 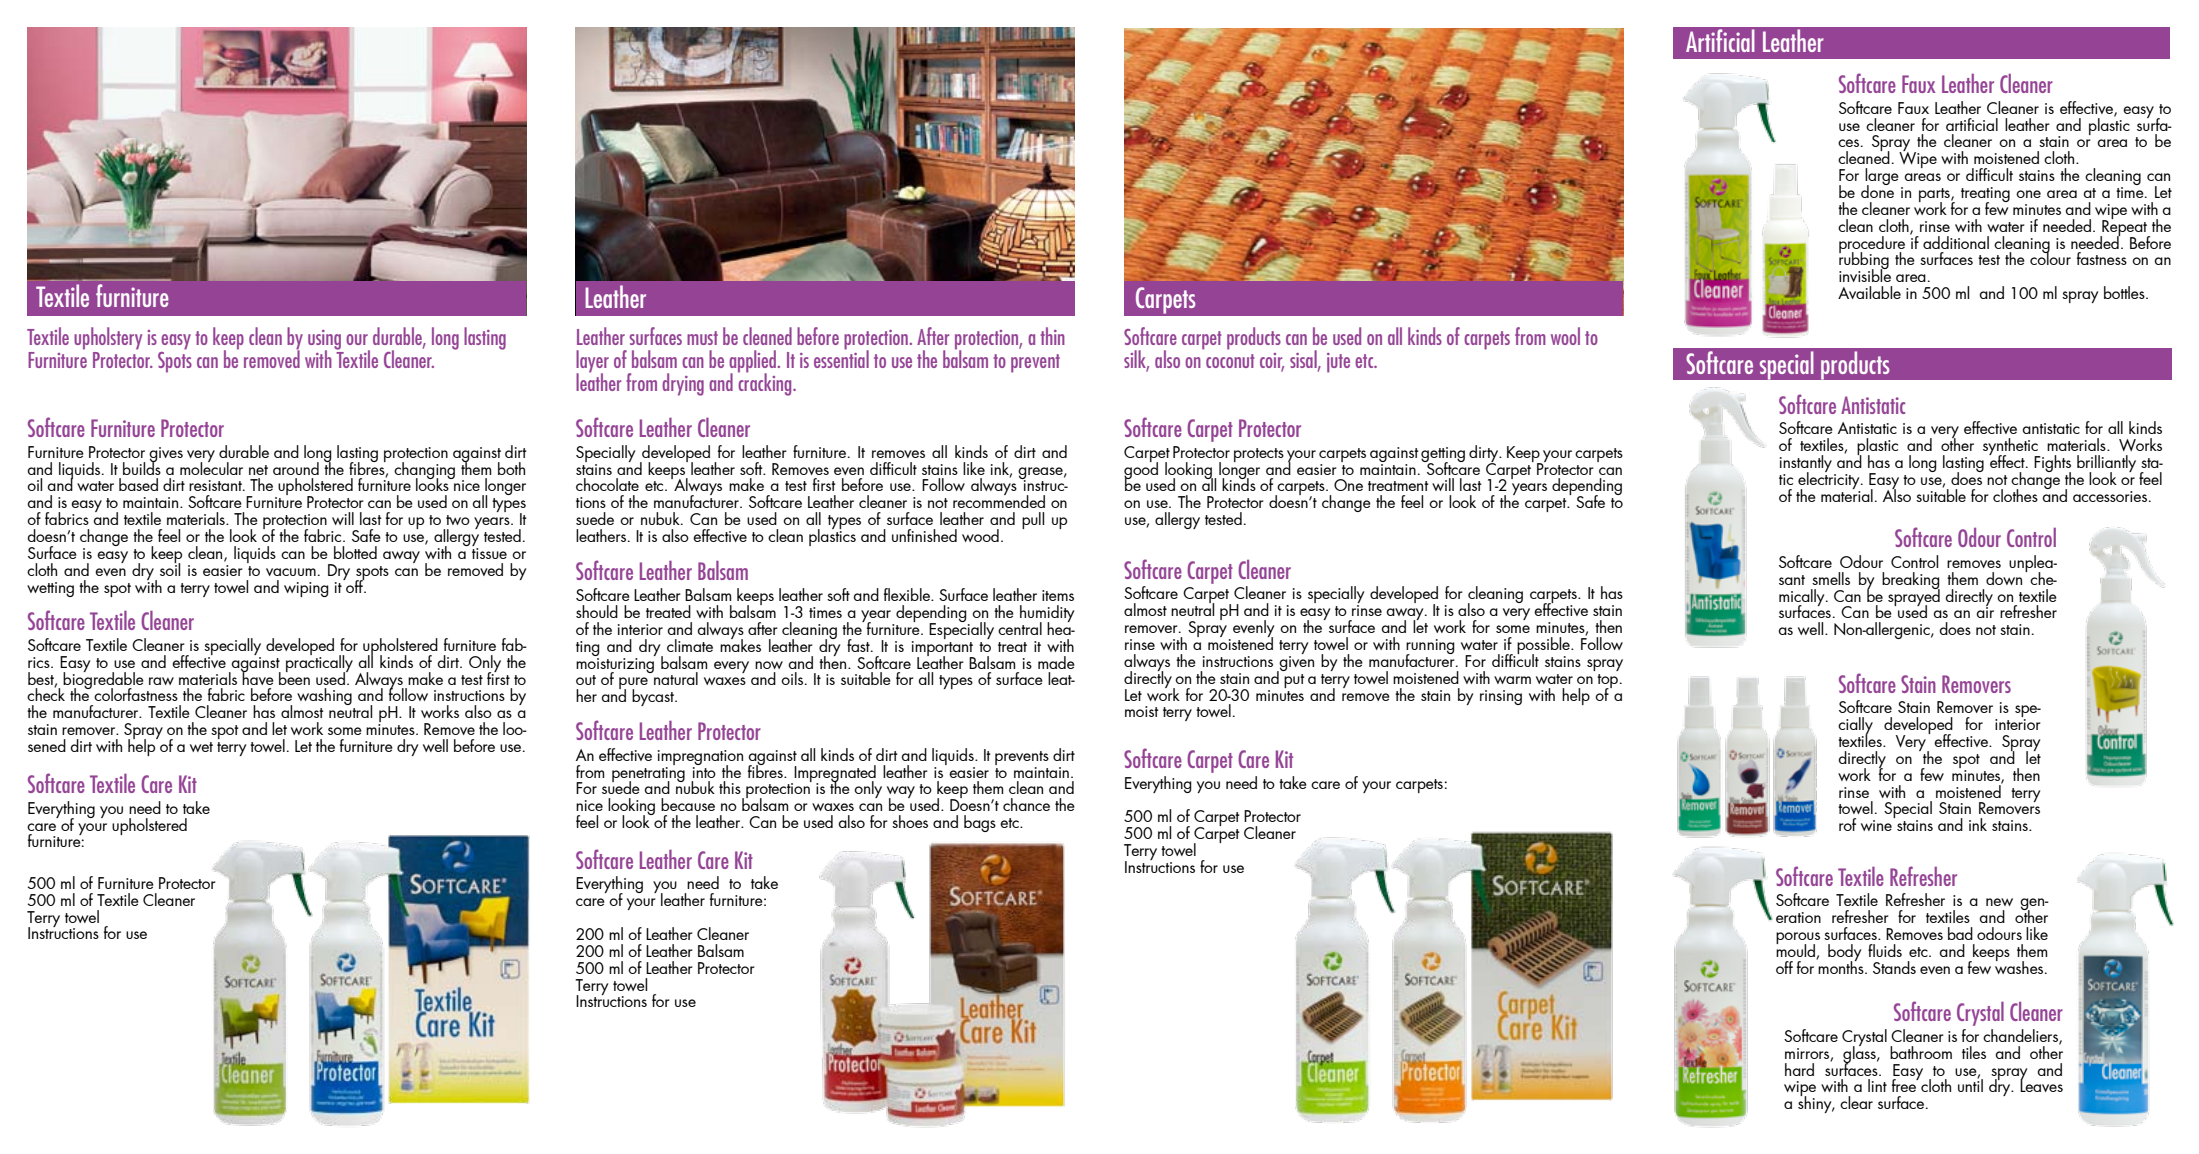 I want to click on central, so click(x=1020, y=628).
